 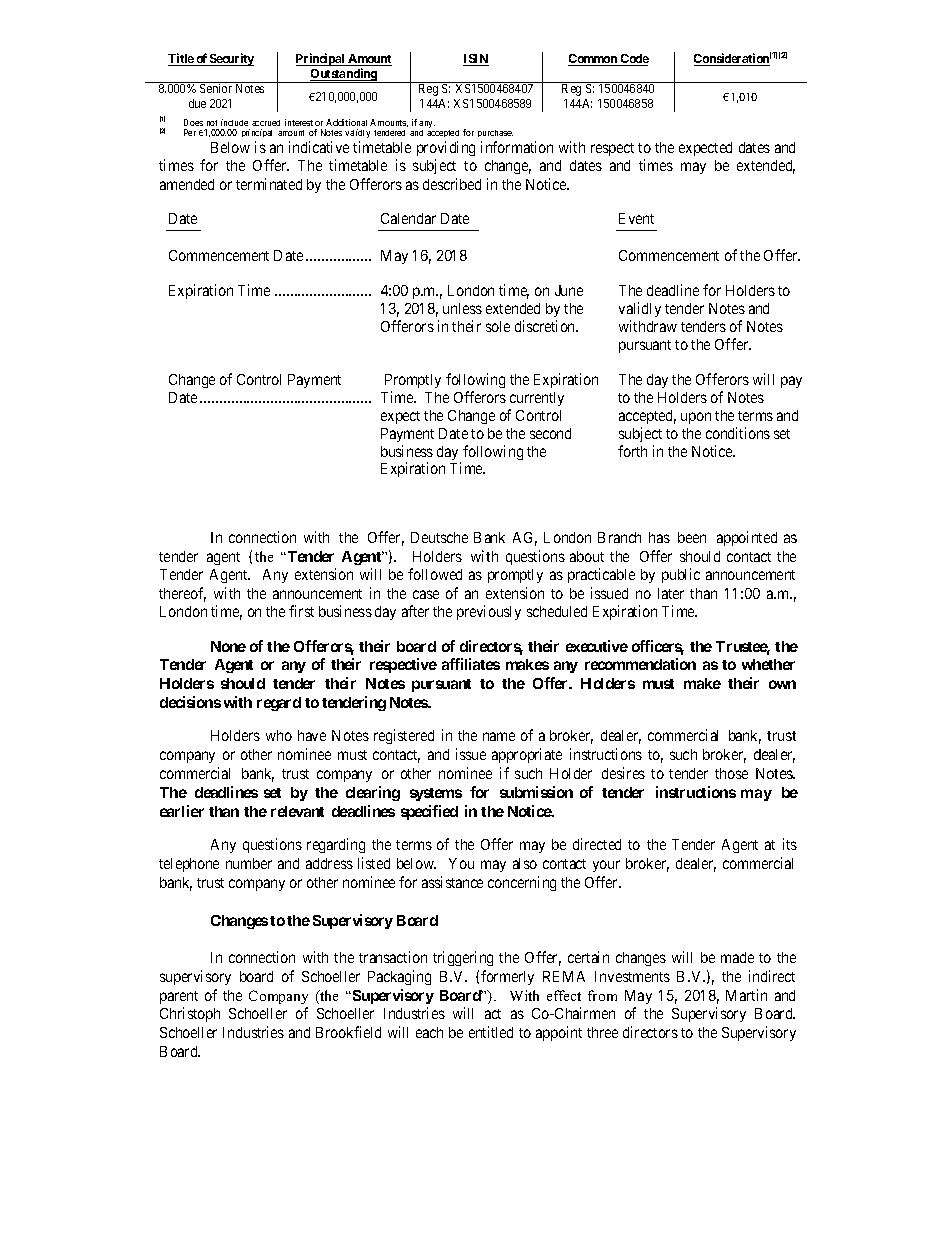 What do you see at coordinates (636, 218) in the document?
I see `Event` at bounding box center [636, 218].
